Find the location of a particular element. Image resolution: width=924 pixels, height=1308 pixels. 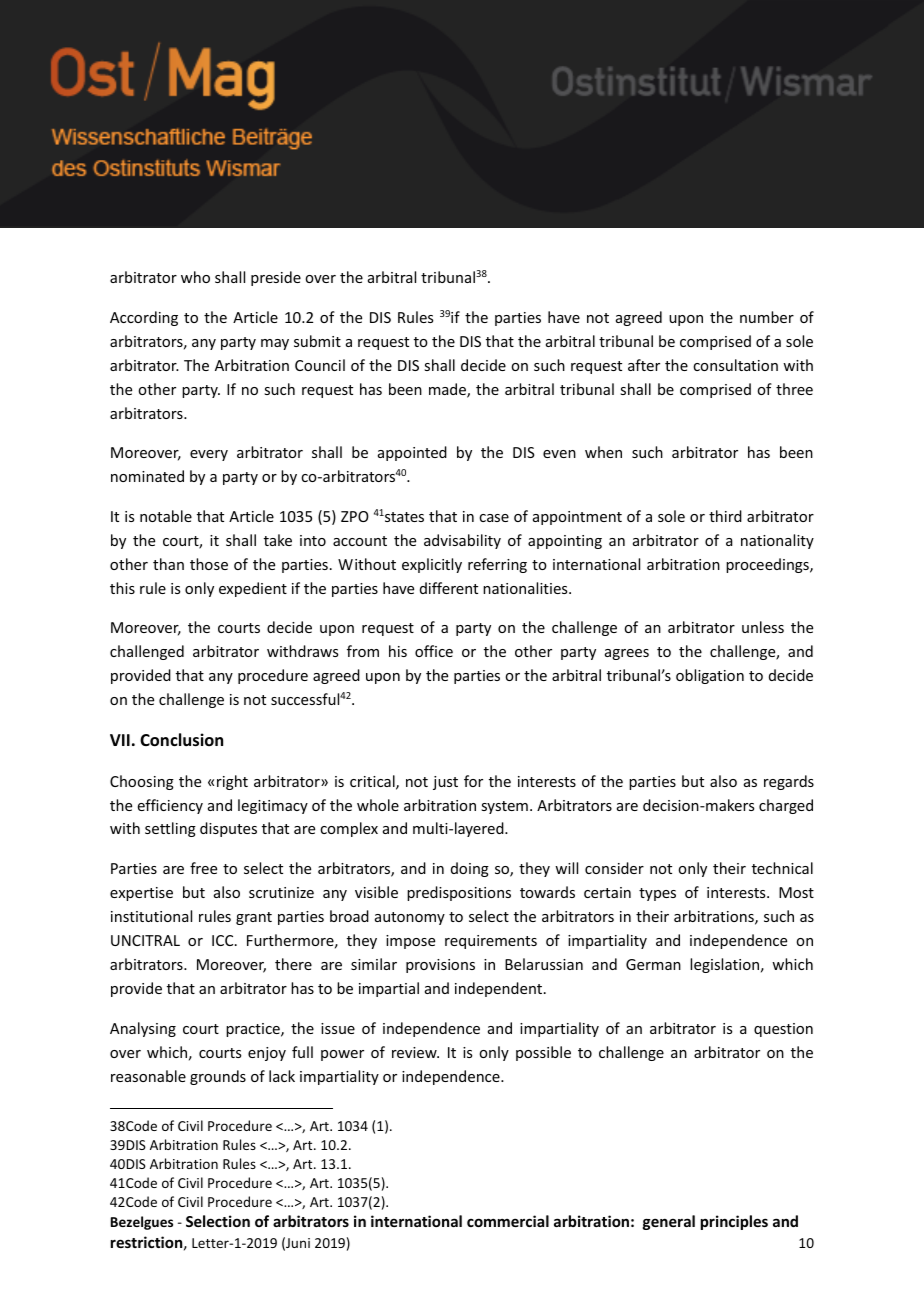

number is located at coordinates (767, 317).
